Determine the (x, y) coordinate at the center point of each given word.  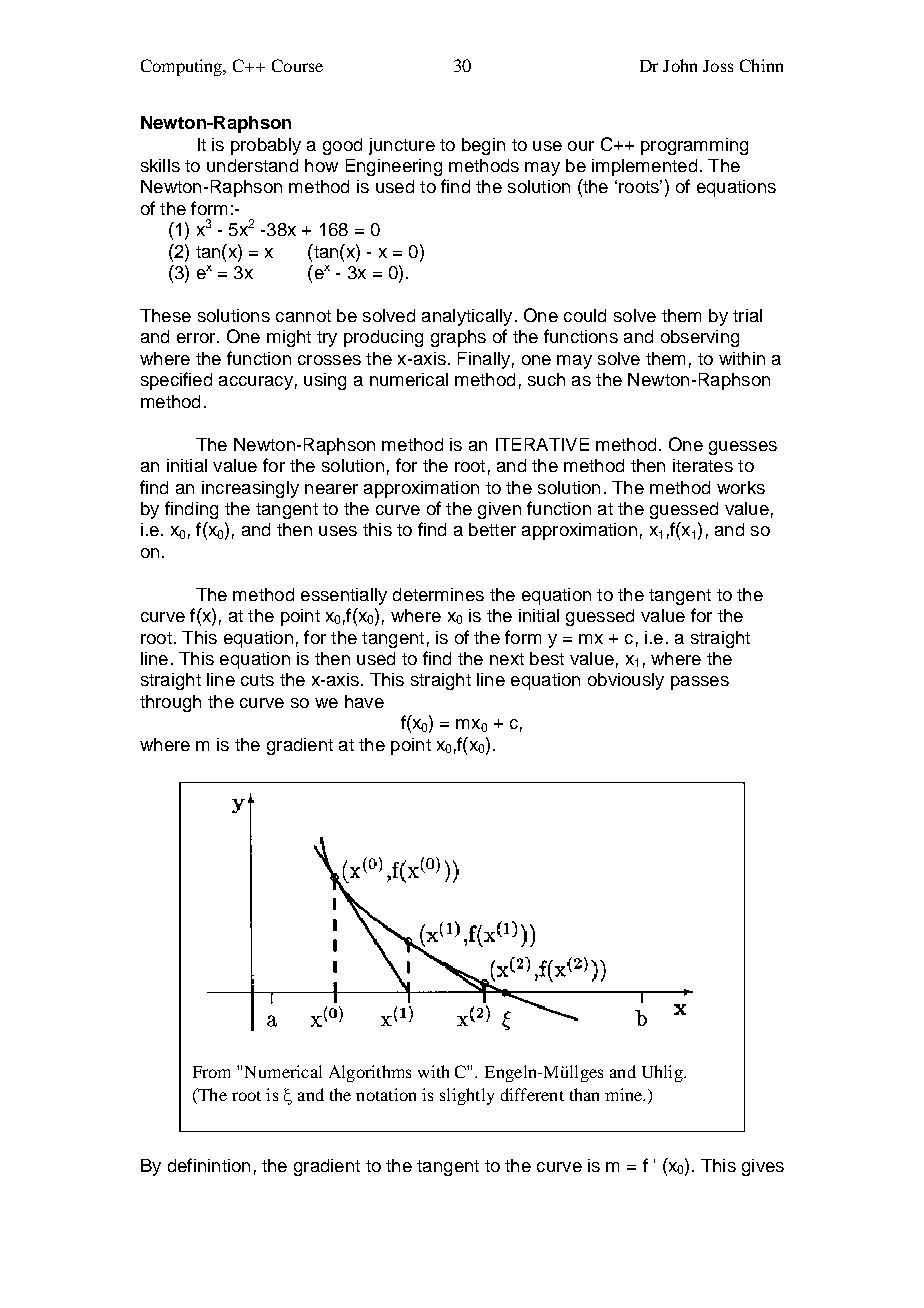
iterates (703, 465)
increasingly (250, 489)
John (680, 65)
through (170, 703)
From (211, 1072)
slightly (467, 1096)
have (364, 701)
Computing (183, 67)
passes (700, 683)
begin (483, 146)
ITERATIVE (542, 444)
